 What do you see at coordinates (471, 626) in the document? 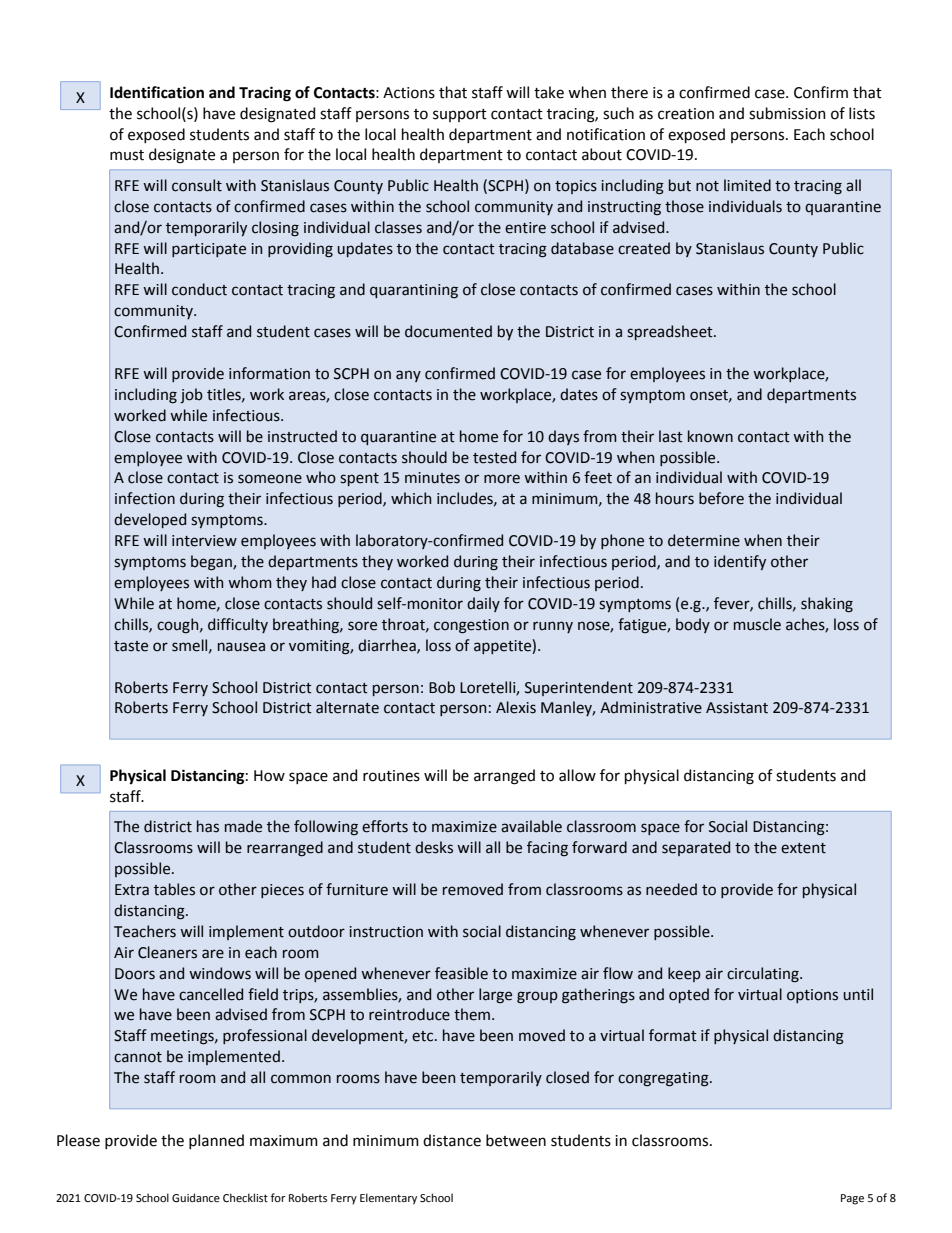
I see `congestion` at bounding box center [471, 626].
